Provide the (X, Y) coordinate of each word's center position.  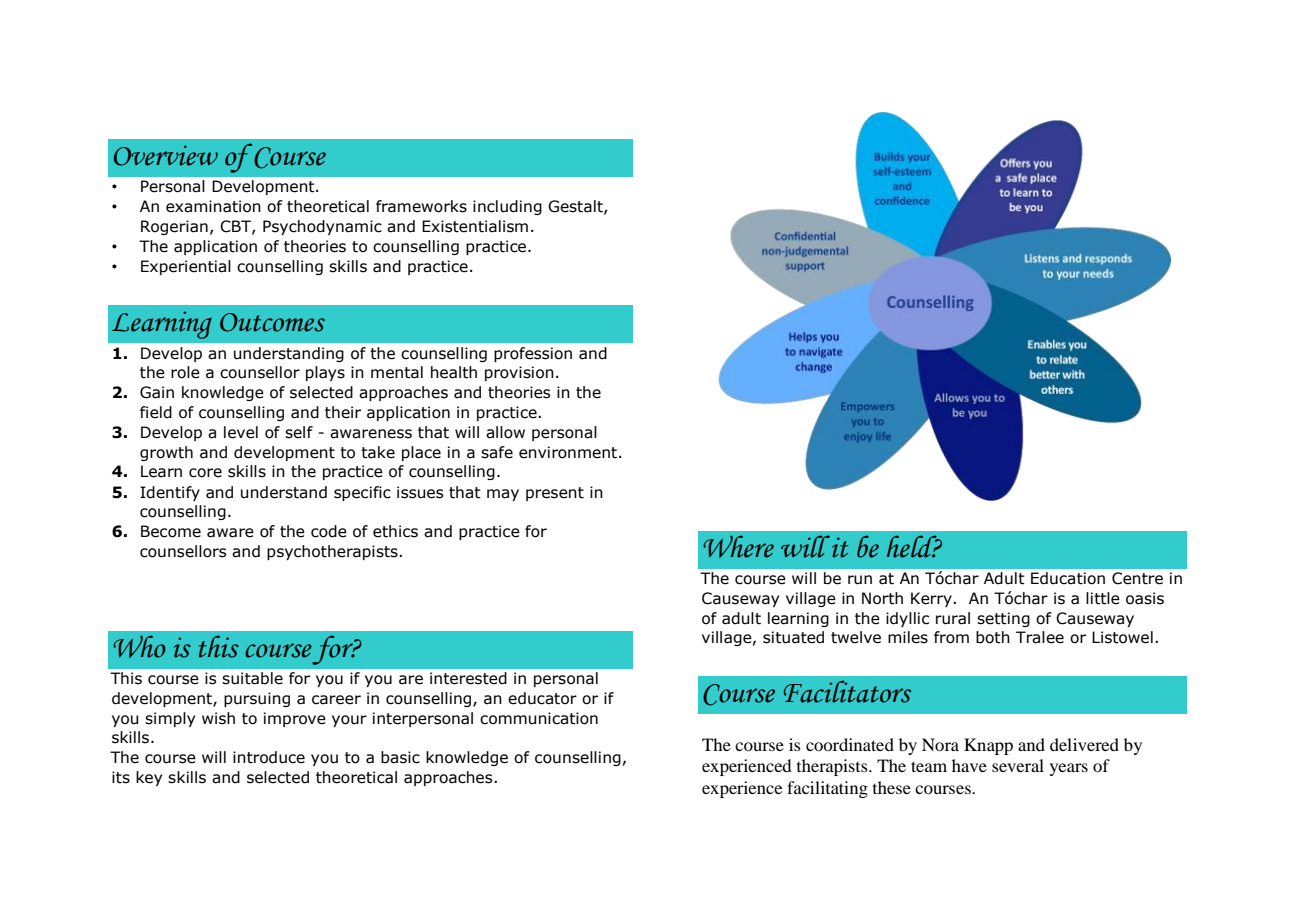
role (185, 372)
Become (171, 531)
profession (533, 354)
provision (519, 373)
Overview (166, 155)
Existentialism (475, 226)
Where (738, 546)
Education (1068, 578)
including (507, 207)
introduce (269, 757)
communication (539, 718)
